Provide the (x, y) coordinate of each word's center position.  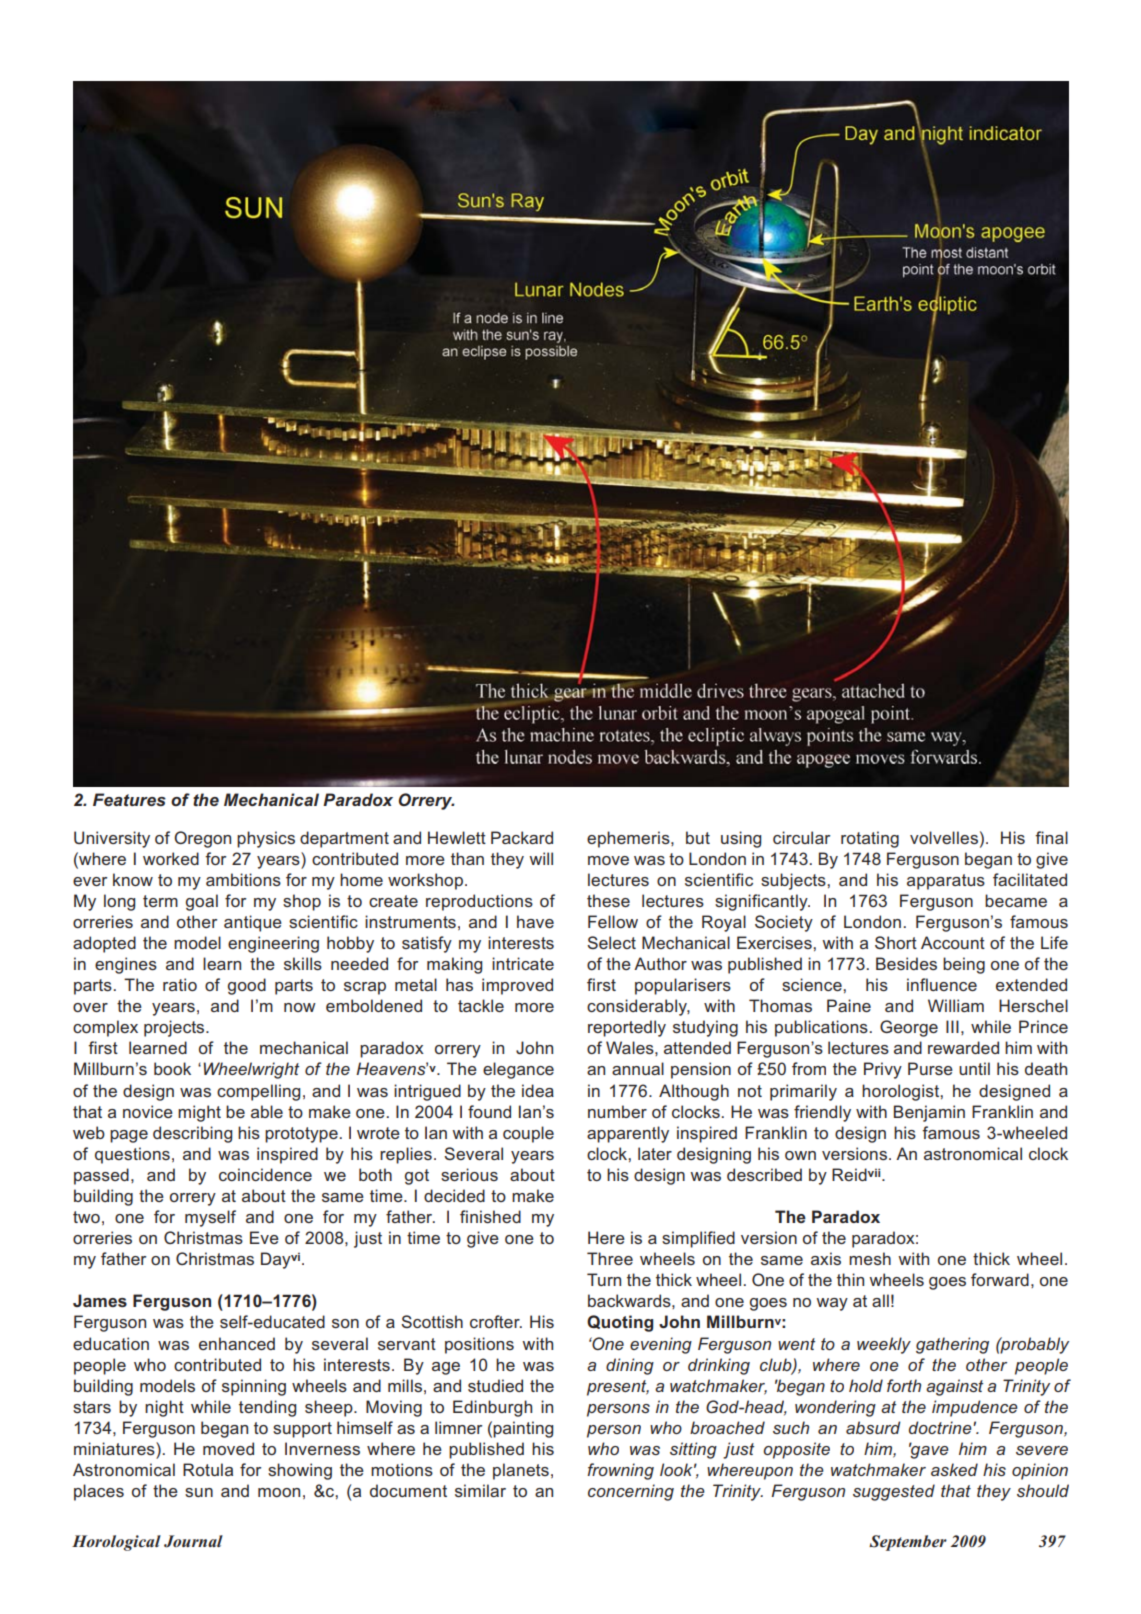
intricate (523, 963)
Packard (522, 837)
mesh (870, 1258)
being (964, 965)
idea (538, 1090)
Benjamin (929, 1113)
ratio (180, 984)
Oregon (202, 839)
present (618, 1388)
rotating (870, 839)
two (86, 1217)
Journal (193, 1541)
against (954, 1387)
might (199, 1113)
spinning (254, 1387)
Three (610, 1258)
